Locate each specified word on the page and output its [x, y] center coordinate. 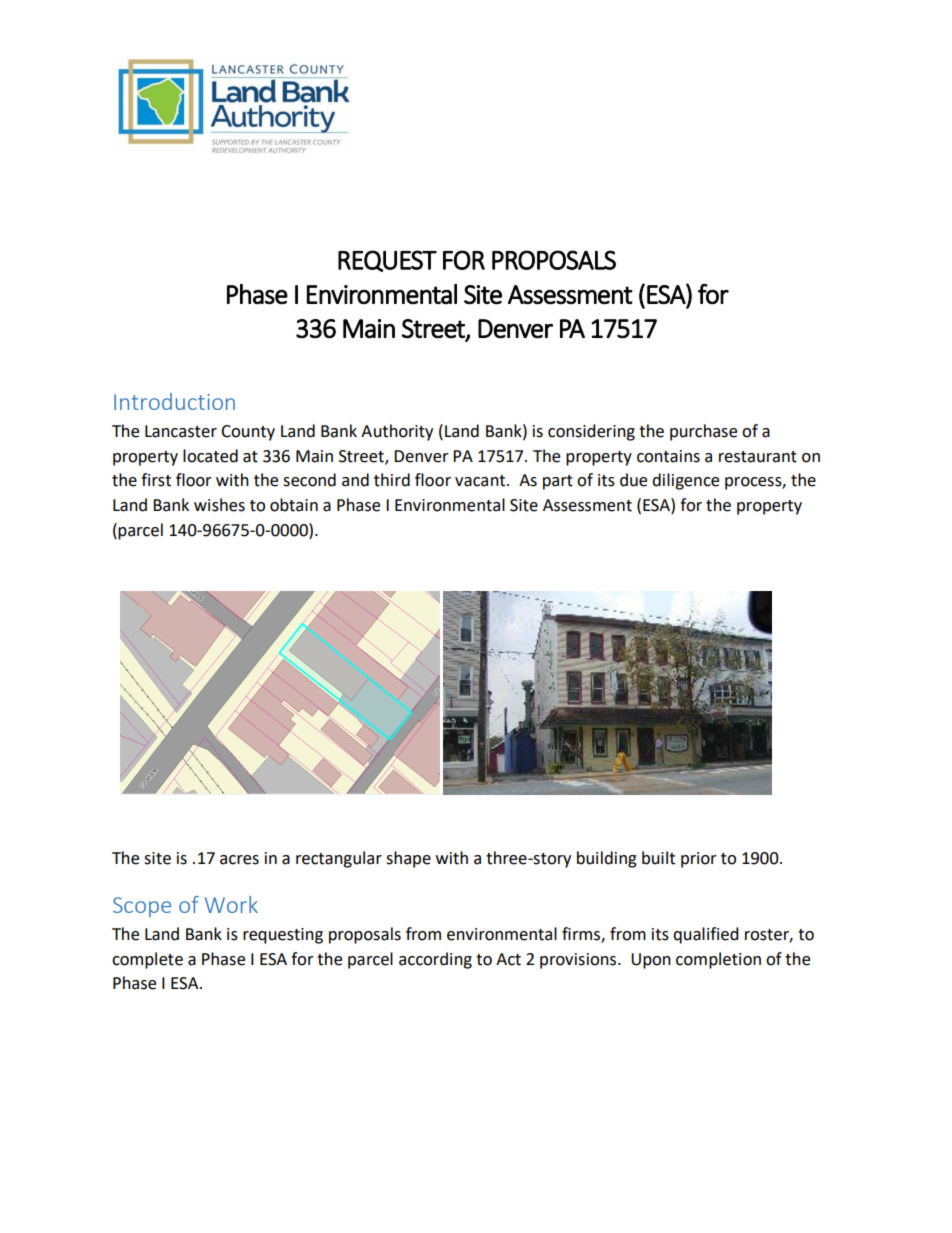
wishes [219, 505]
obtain [294, 505]
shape [408, 859]
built [658, 858]
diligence [685, 481]
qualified [706, 935]
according [435, 960]
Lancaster [181, 431]
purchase [703, 432]
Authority [397, 432]
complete [147, 960]
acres [239, 860]
